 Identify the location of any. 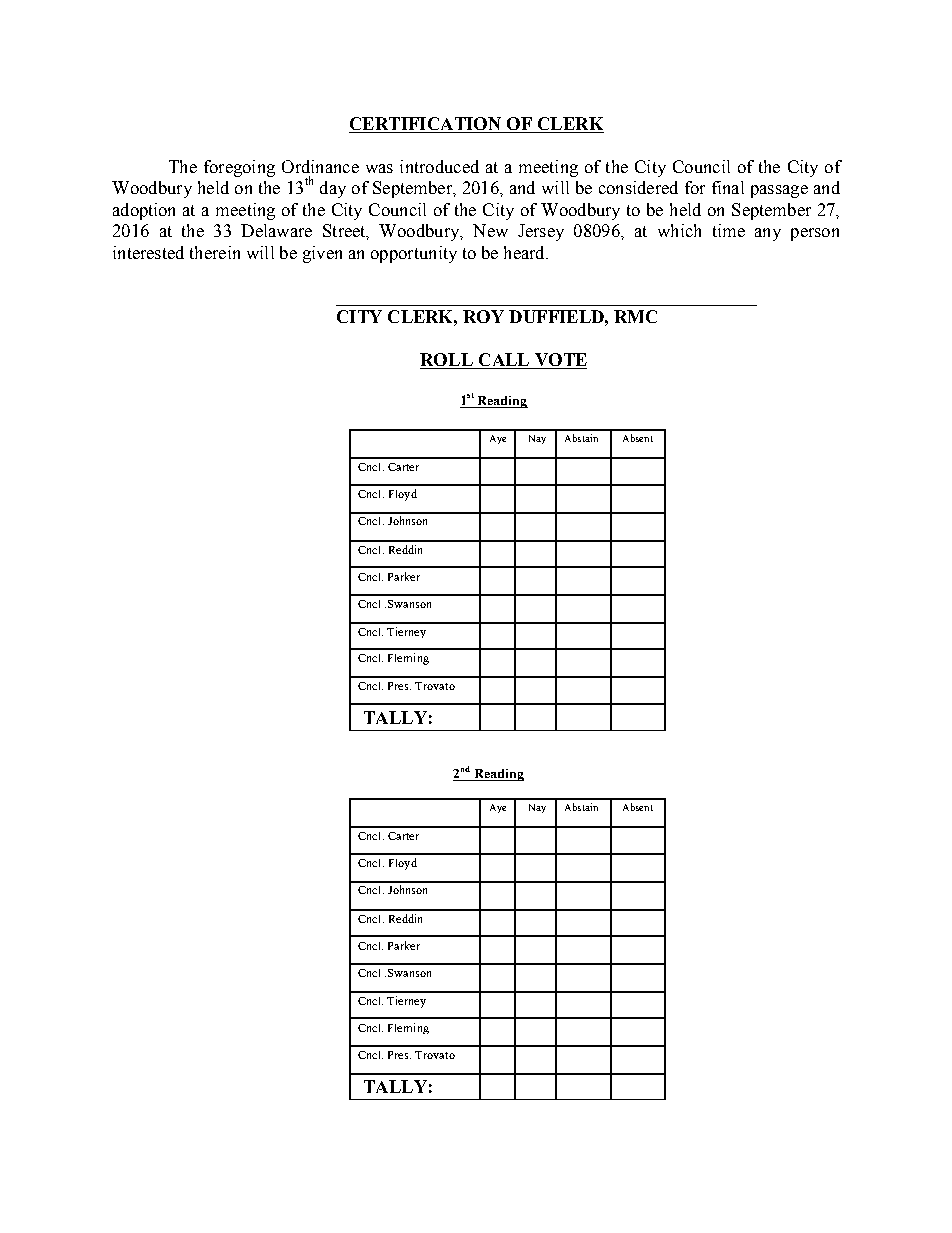
(768, 234).
